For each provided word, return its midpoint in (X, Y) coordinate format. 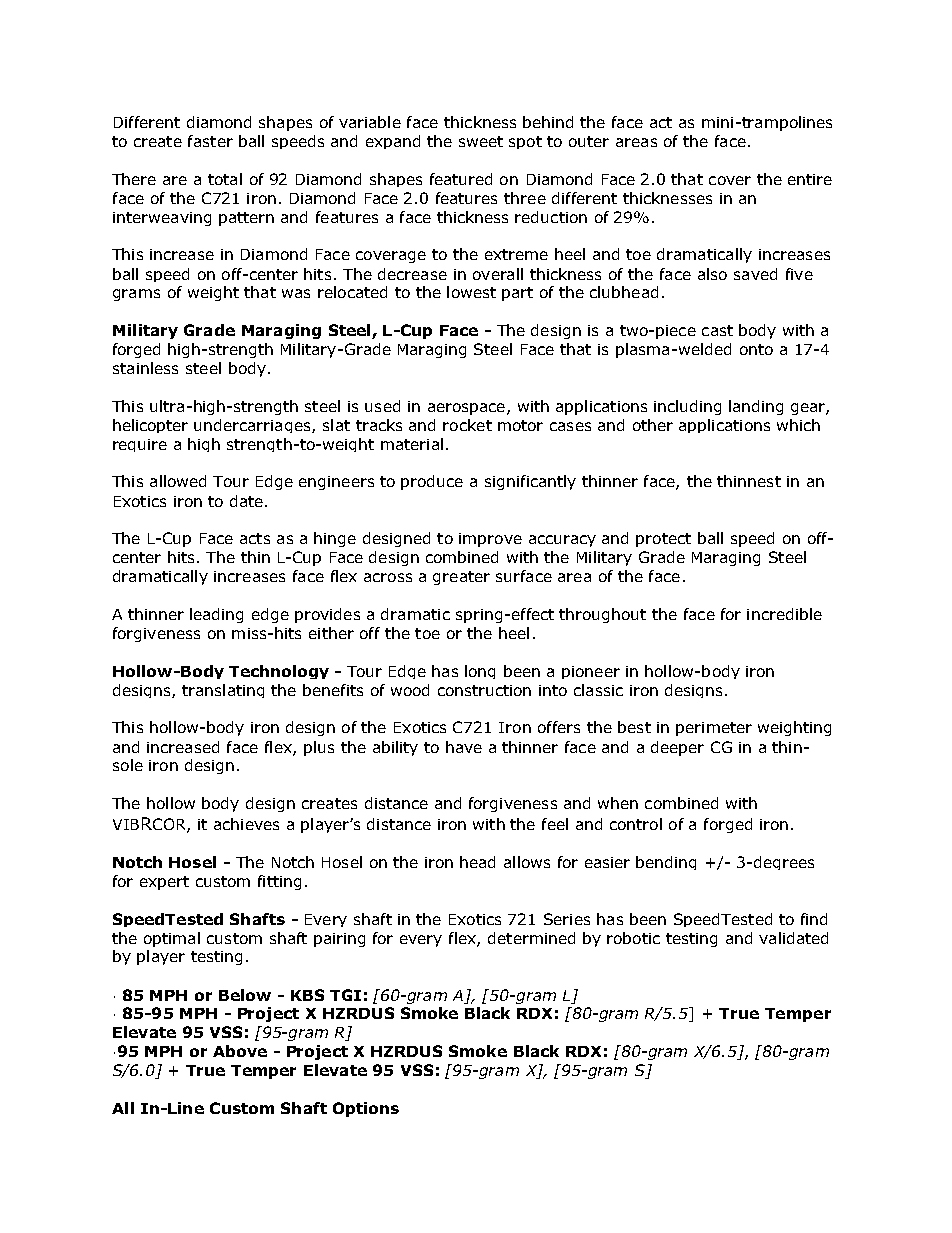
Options (366, 1109)
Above (240, 1051)
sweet (481, 141)
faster (210, 141)
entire (810, 179)
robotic (633, 938)
